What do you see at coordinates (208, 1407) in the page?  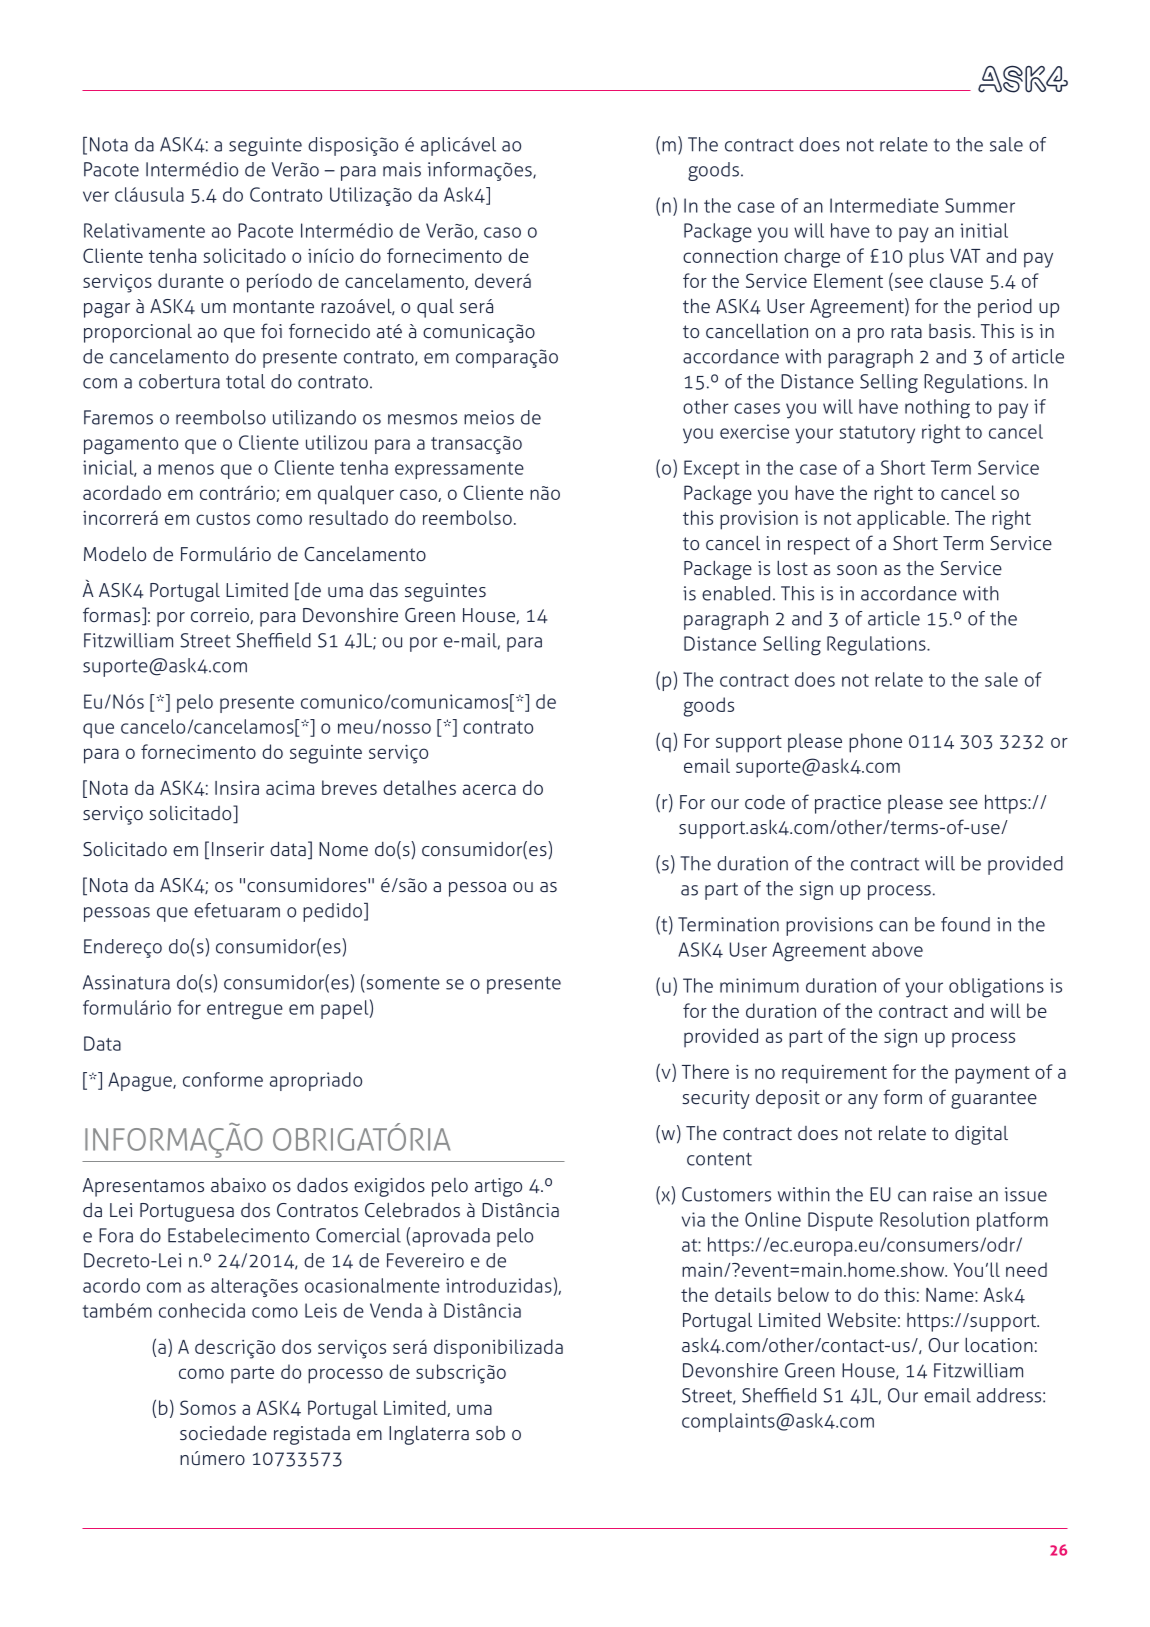 I see `Somos` at bounding box center [208, 1407].
